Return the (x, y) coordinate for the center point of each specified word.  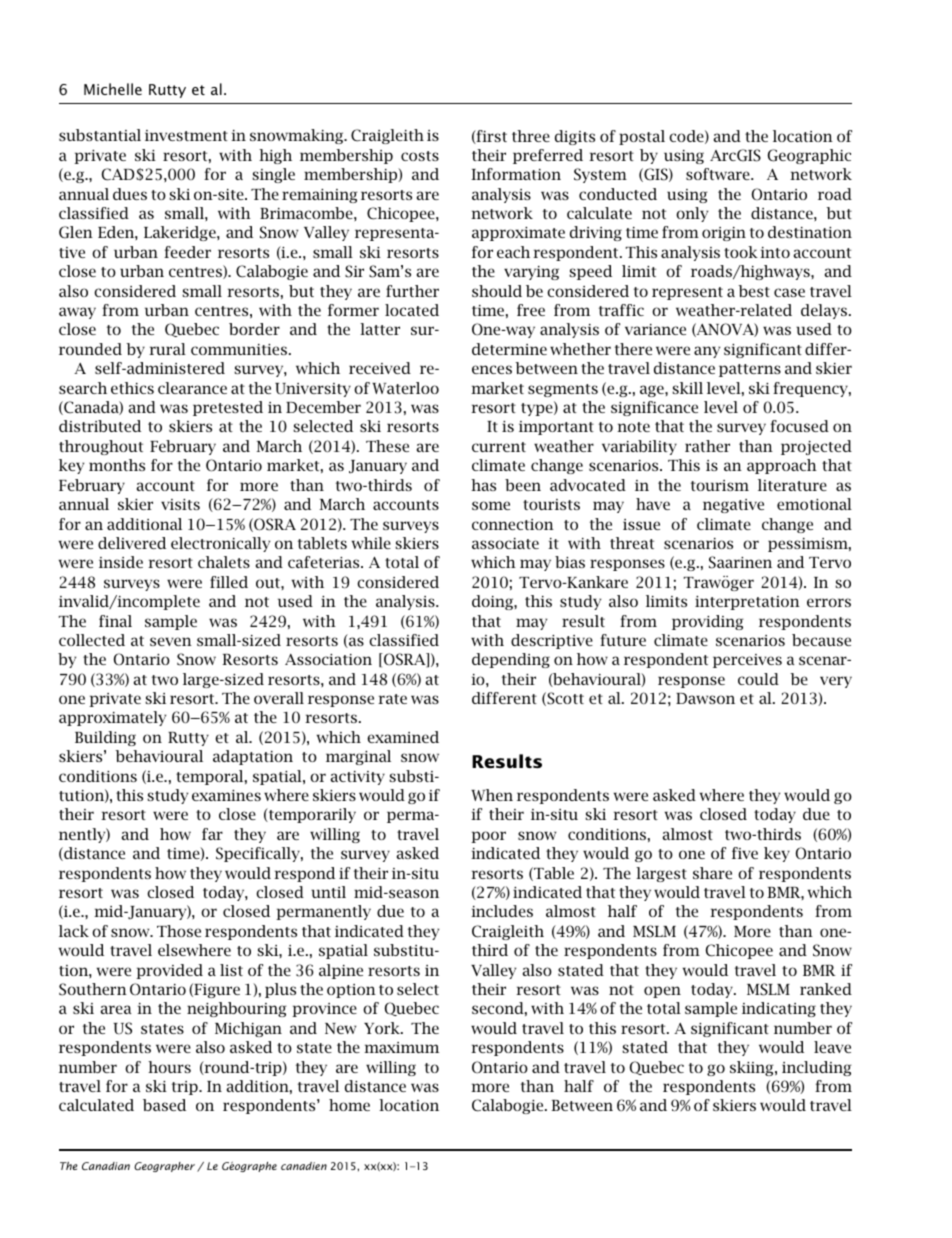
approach (782, 466)
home (349, 1105)
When (492, 795)
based (164, 1105)
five (745, 853)
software (719, 174)
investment (186, 135)
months (117, 465)
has (483, 485)
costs (420, 156)
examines (226, 795)
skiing (753, 1068)
